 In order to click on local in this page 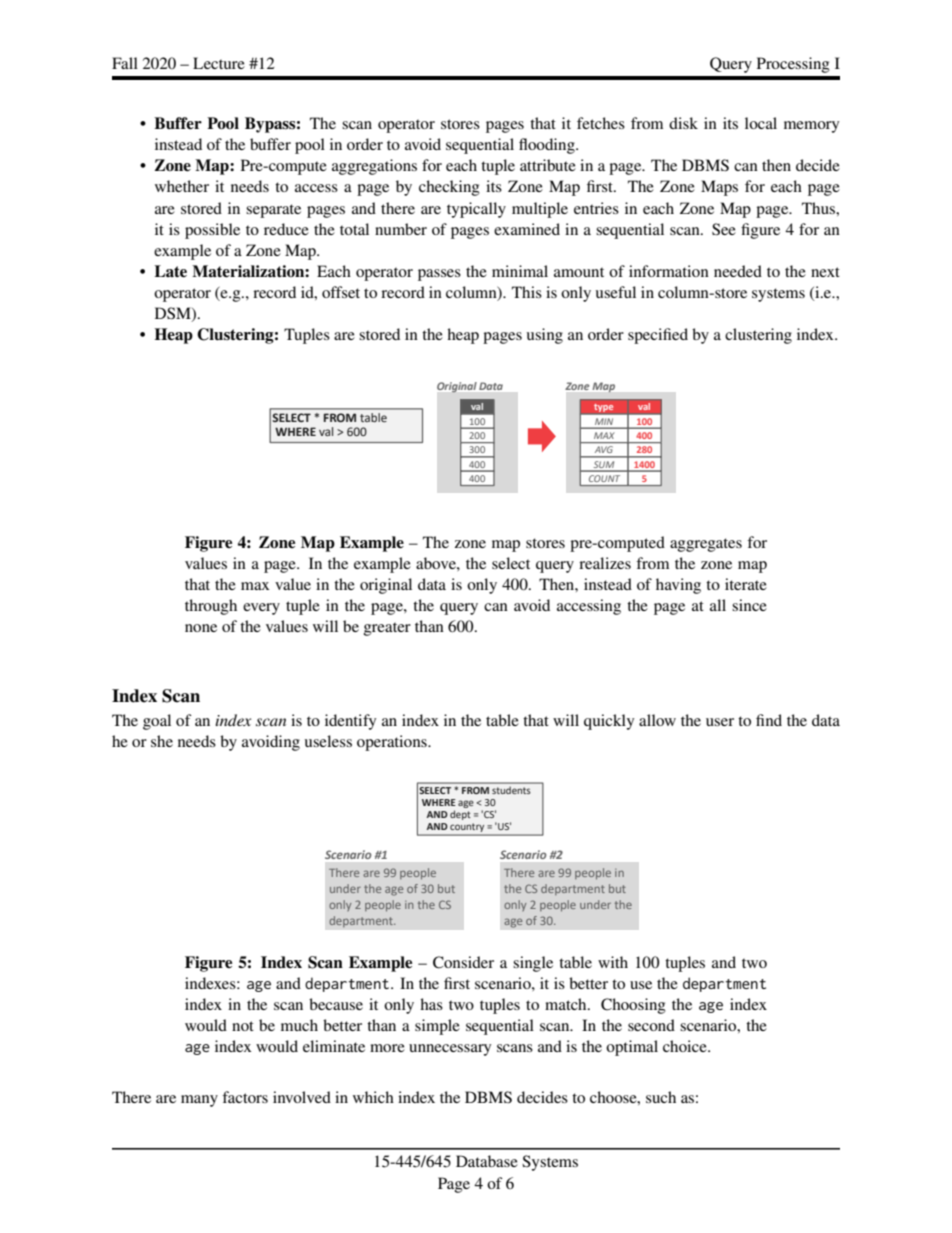, I will do `click(761, 123)`.
